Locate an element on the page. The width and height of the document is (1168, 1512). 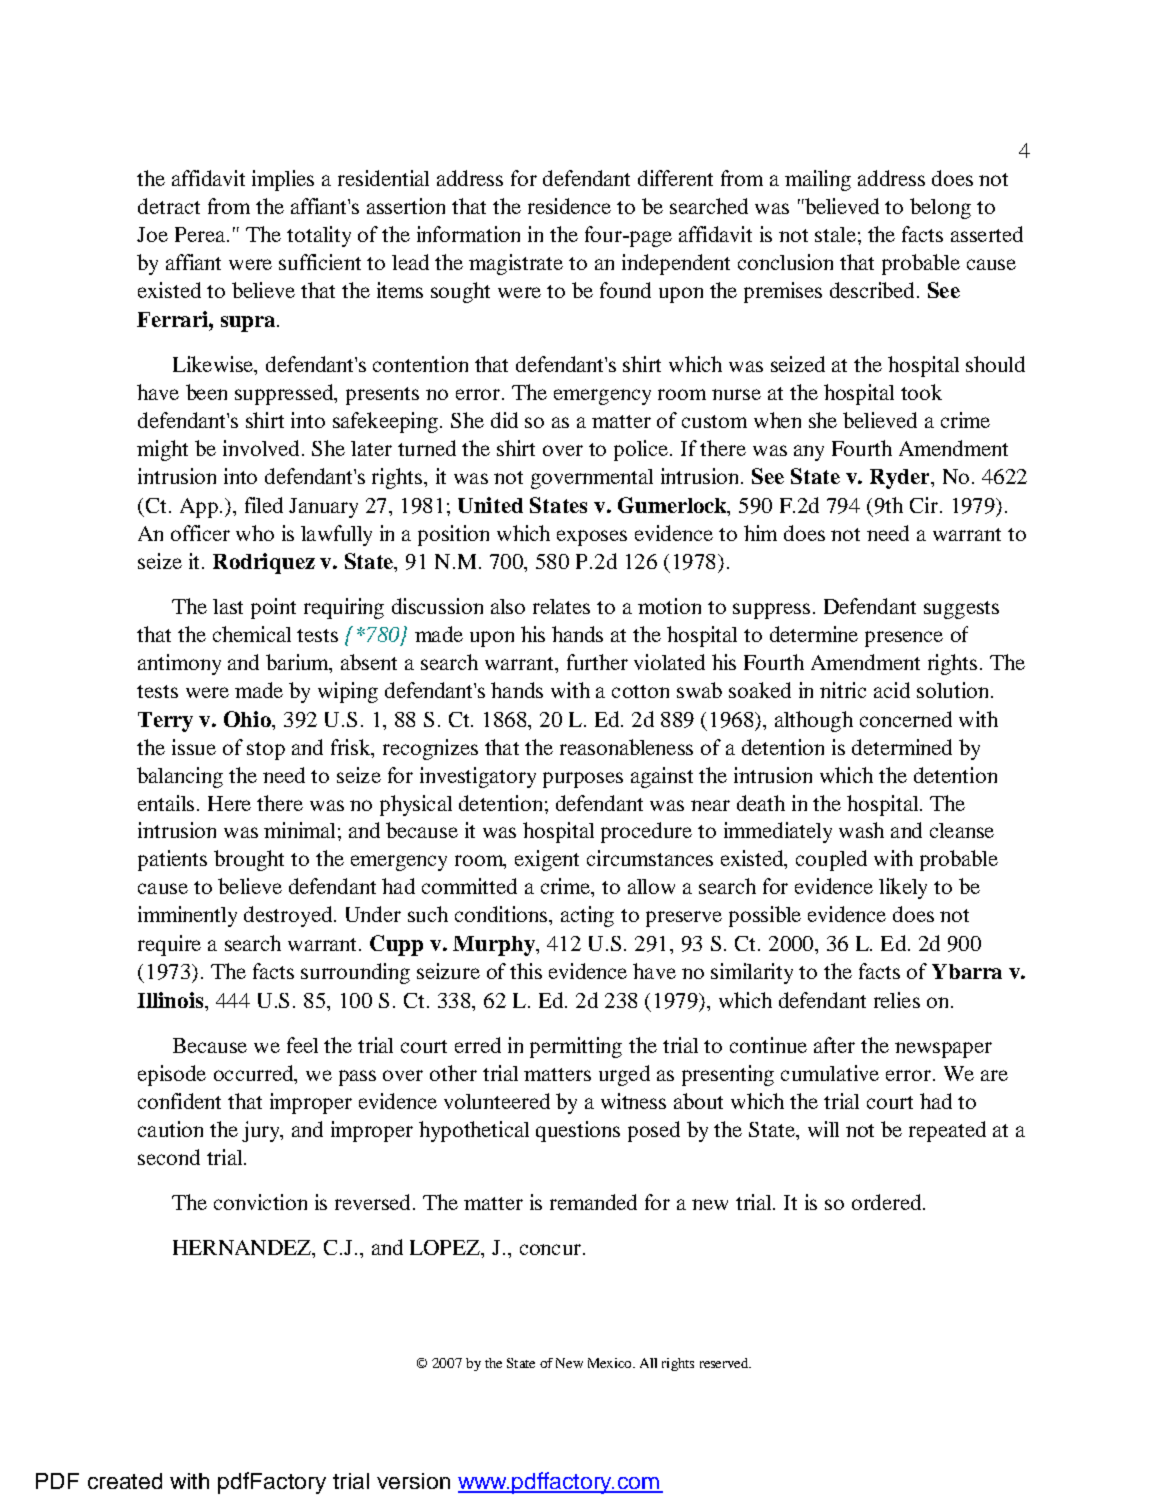
brought is located at coordinates (249, 860).
